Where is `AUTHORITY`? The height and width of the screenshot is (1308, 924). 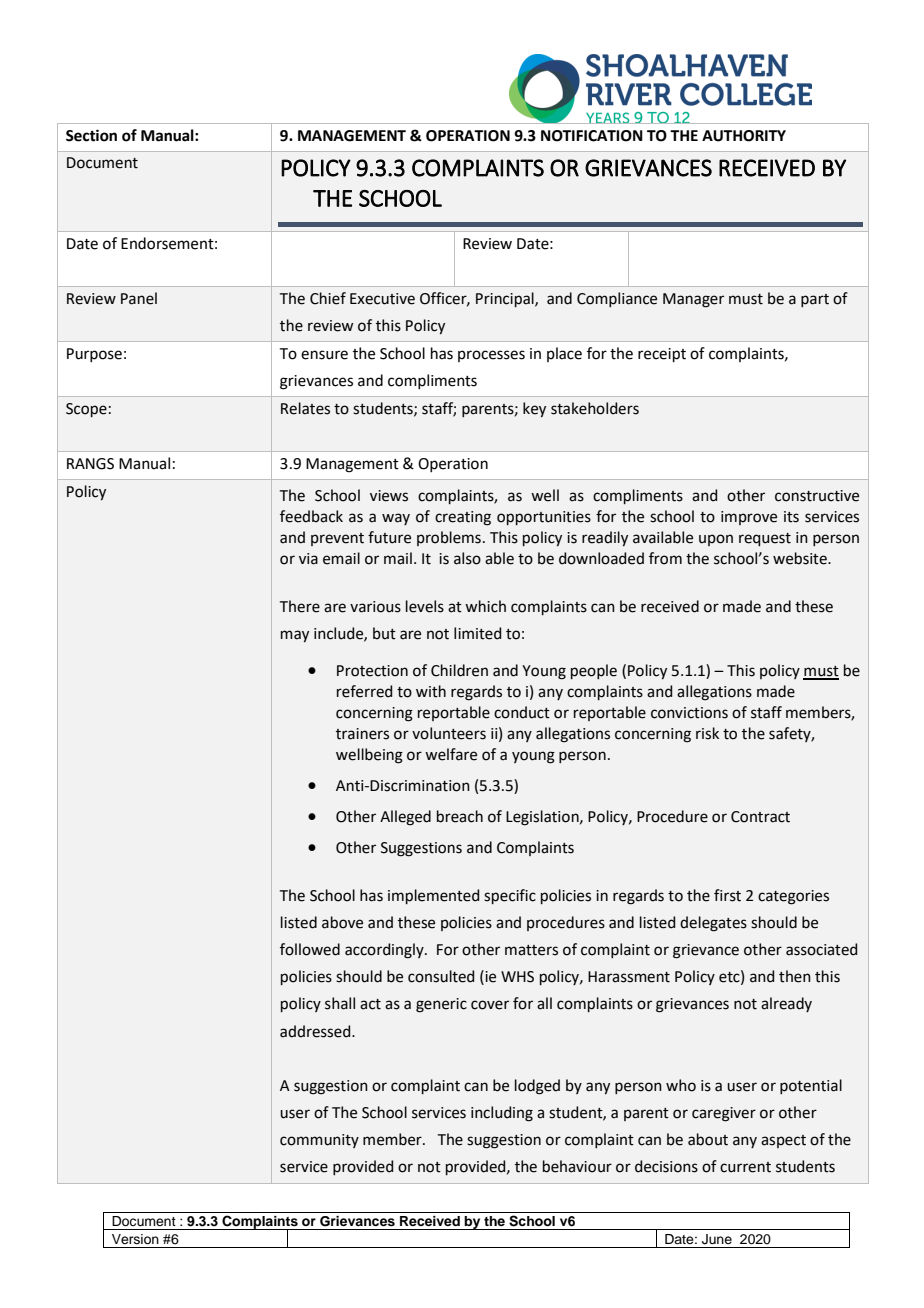
AUTHORITY is located at coordinates (744, 136).
